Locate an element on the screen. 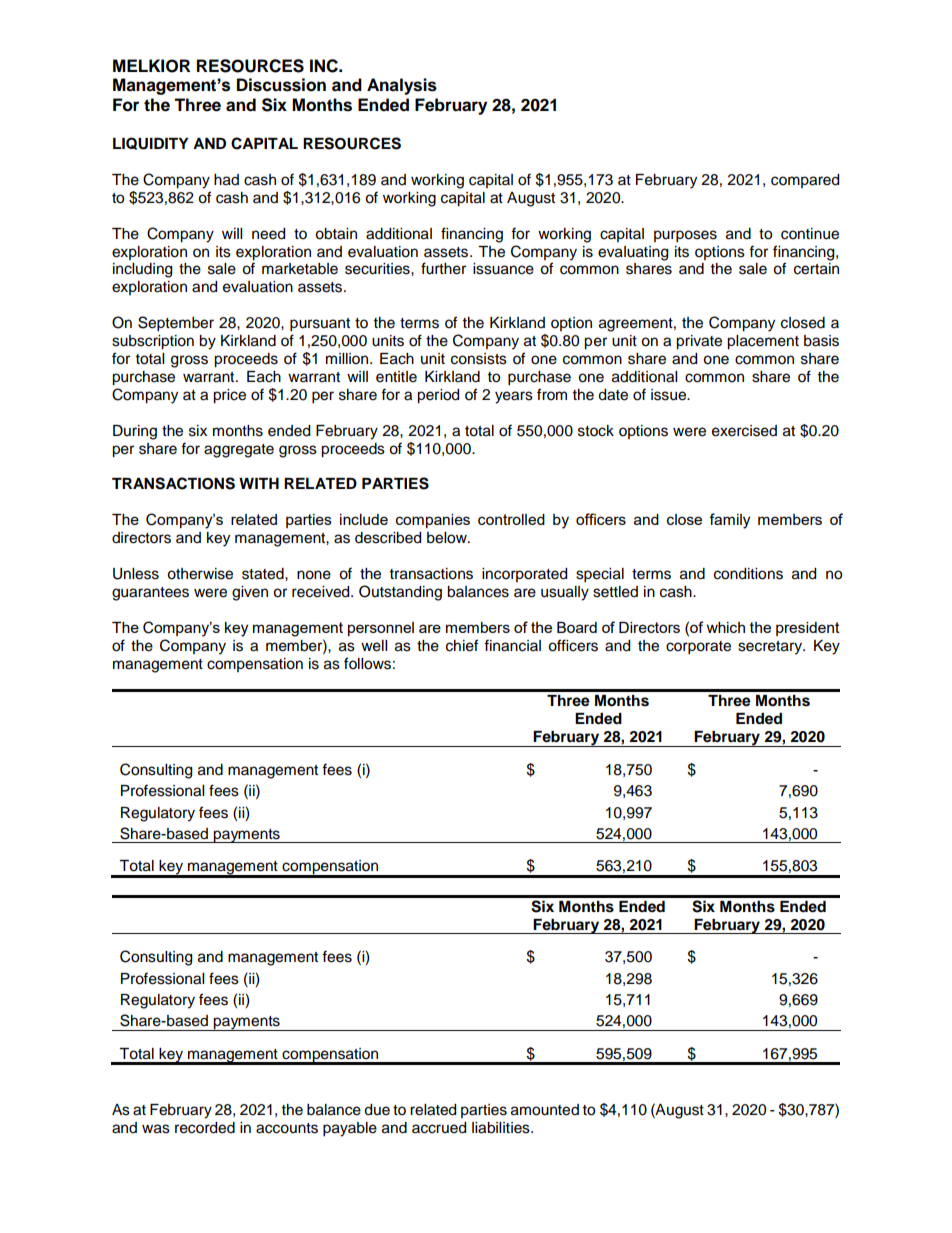  which is located at coordinates (726, 627).
